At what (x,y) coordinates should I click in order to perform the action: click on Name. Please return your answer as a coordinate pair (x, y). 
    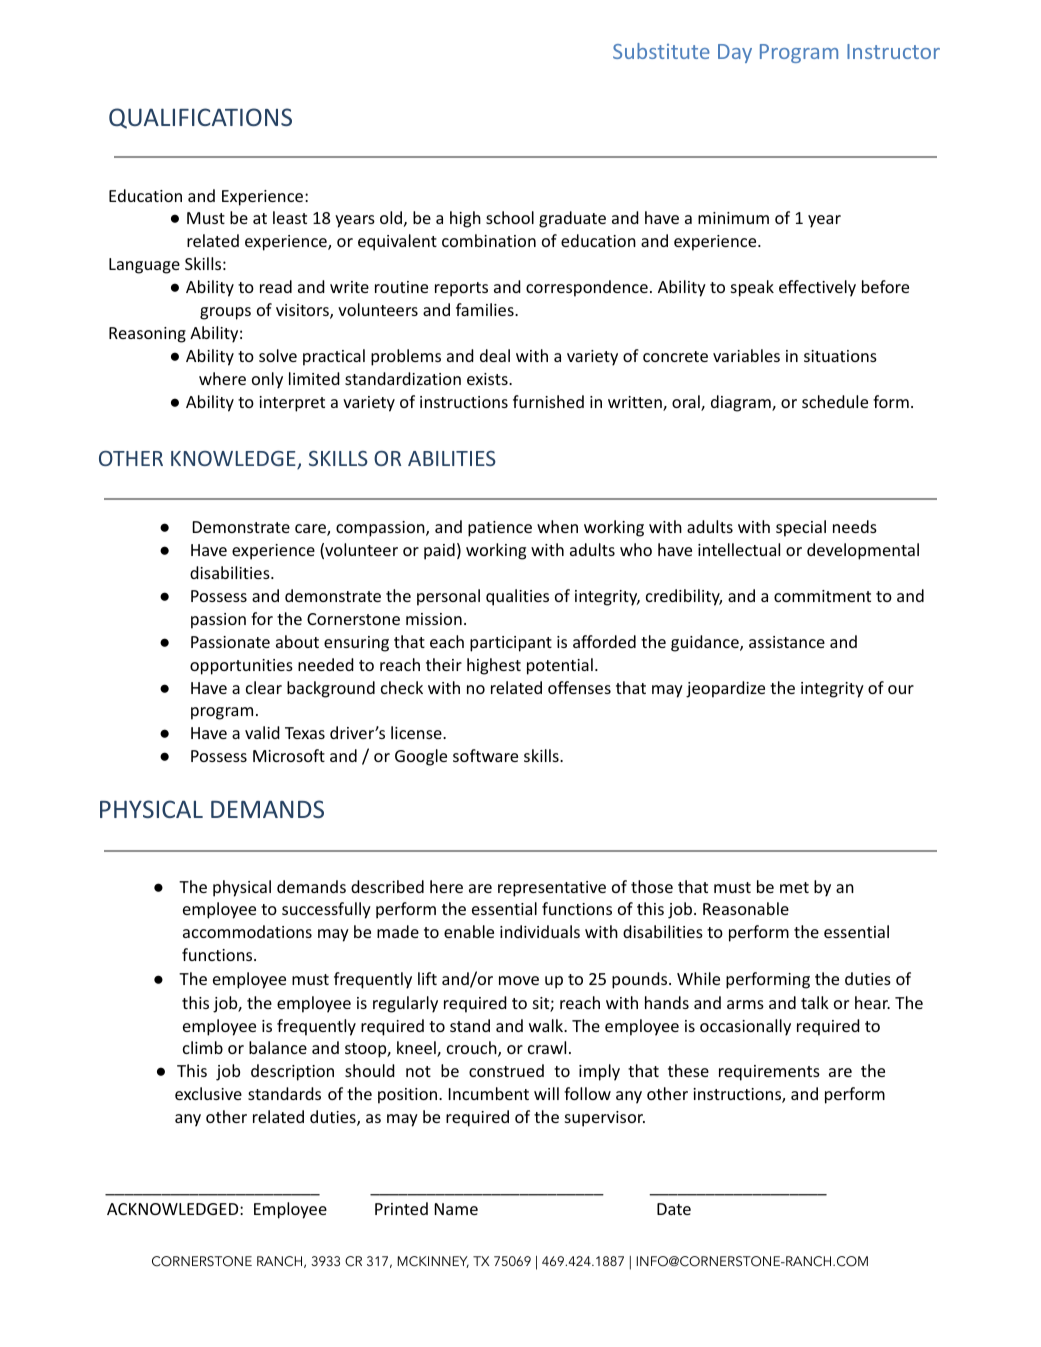
    Looking at the image, I should click on (456, 1209).
